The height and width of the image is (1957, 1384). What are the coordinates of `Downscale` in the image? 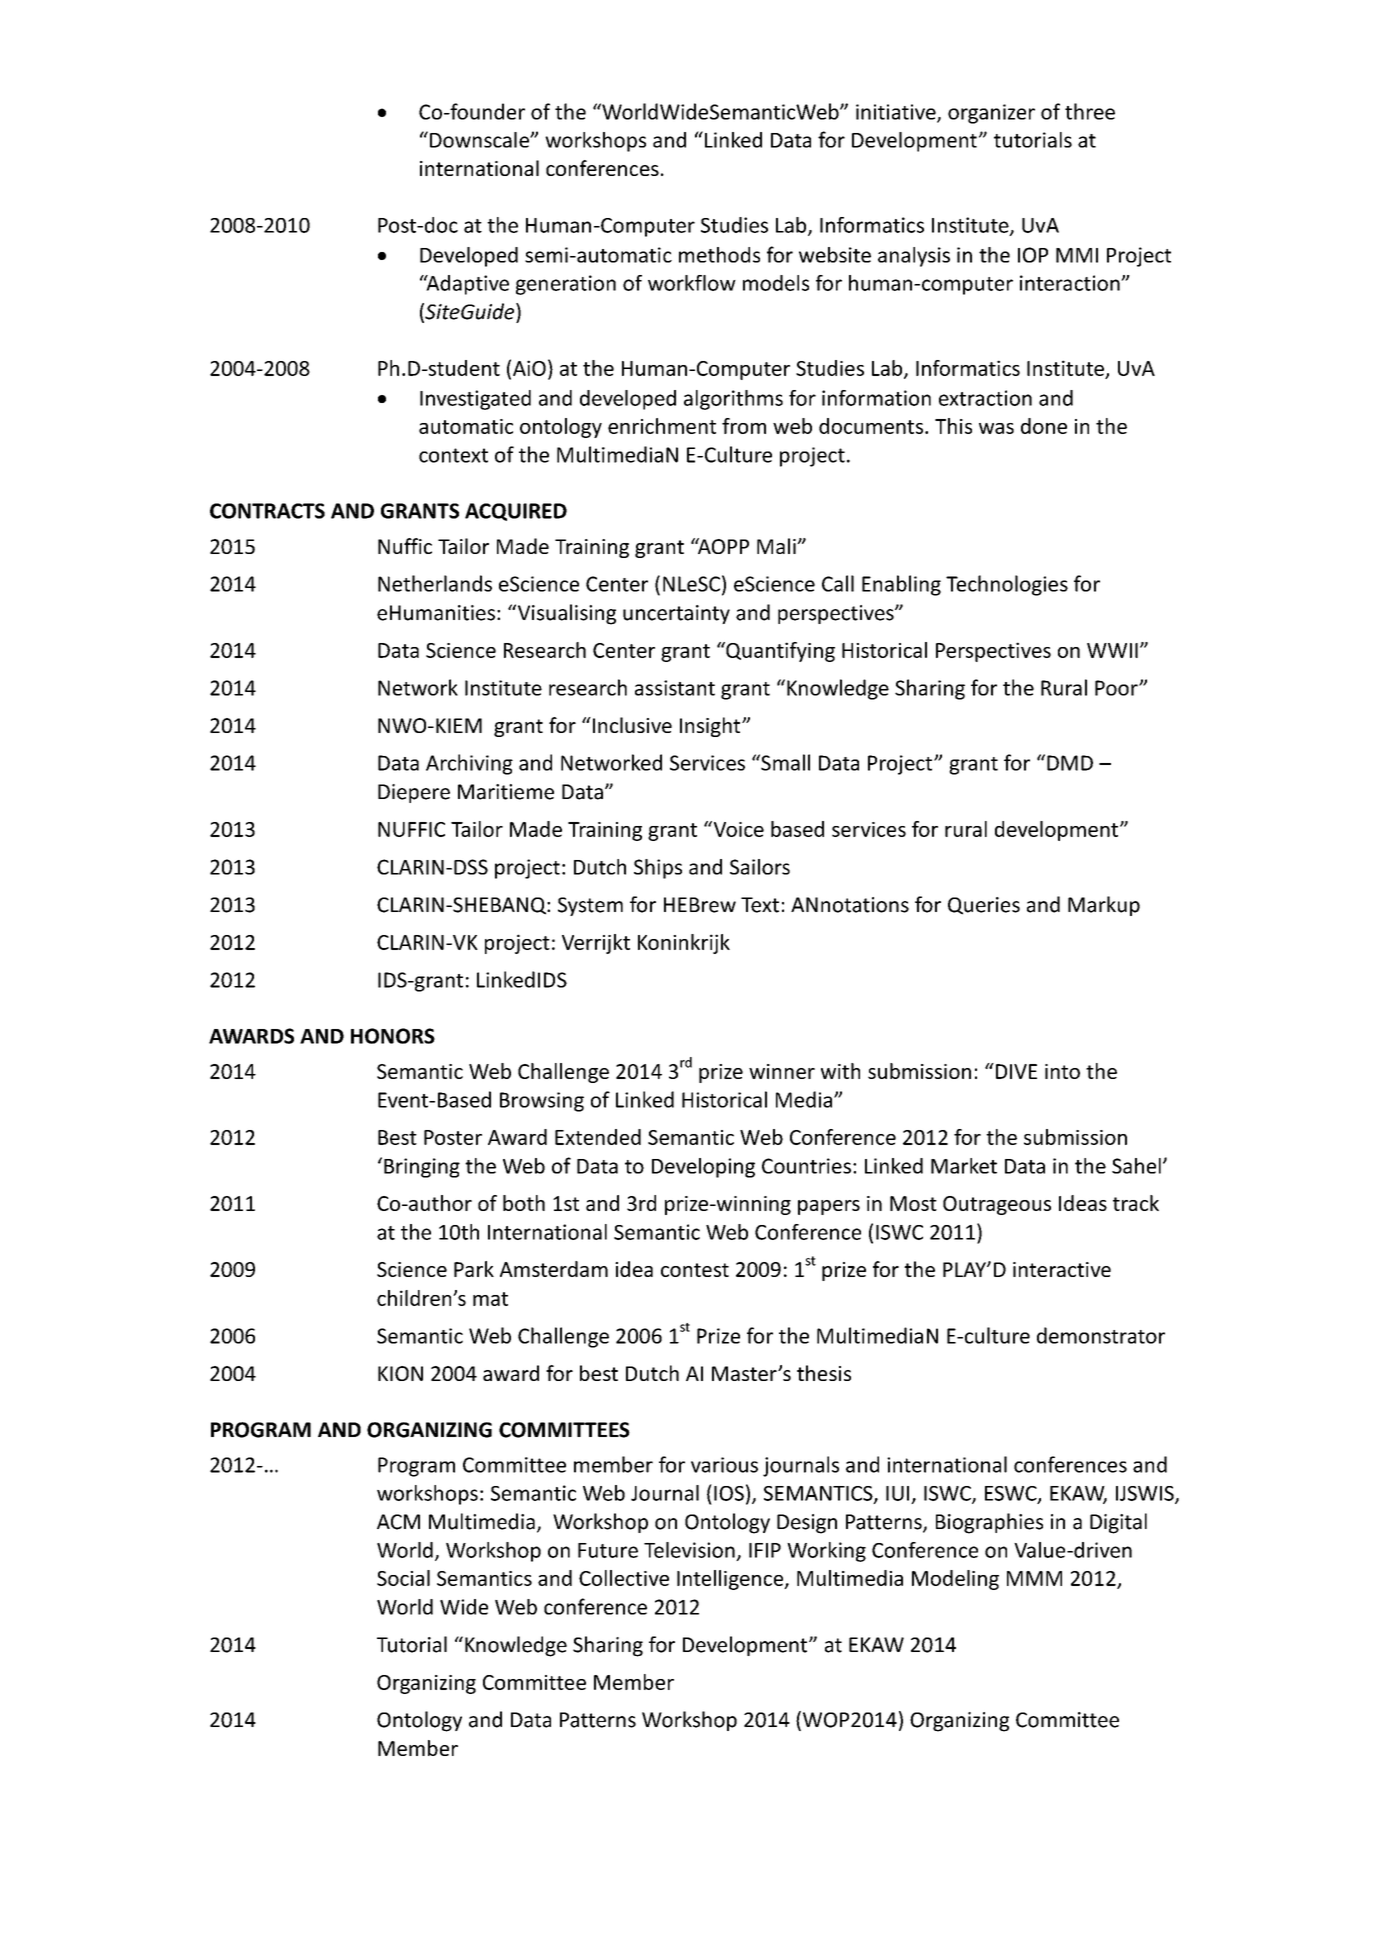 It's located at (480, 140).
